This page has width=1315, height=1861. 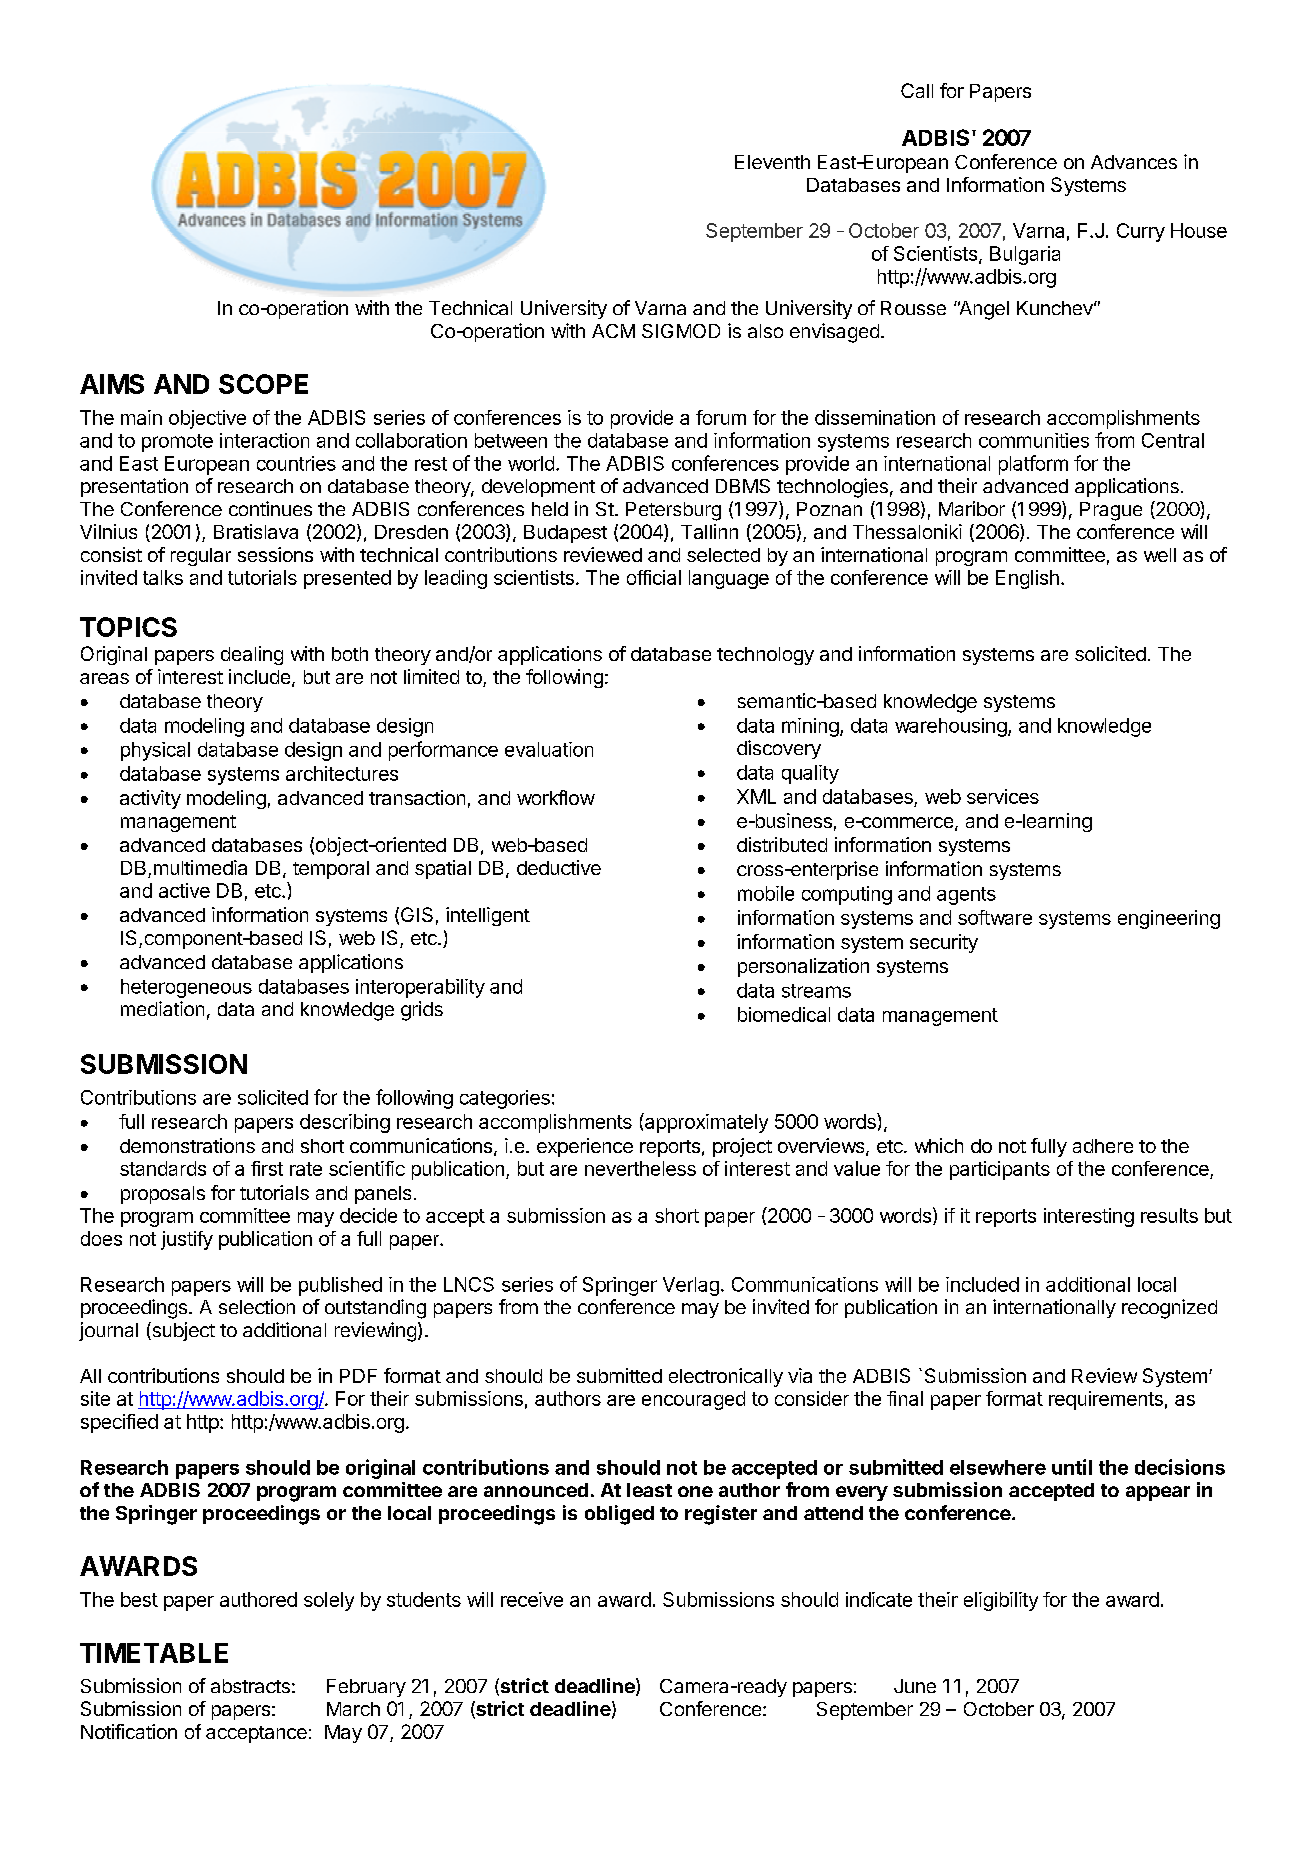 I want to click on Eleventh, so click(x=772, y=162).
